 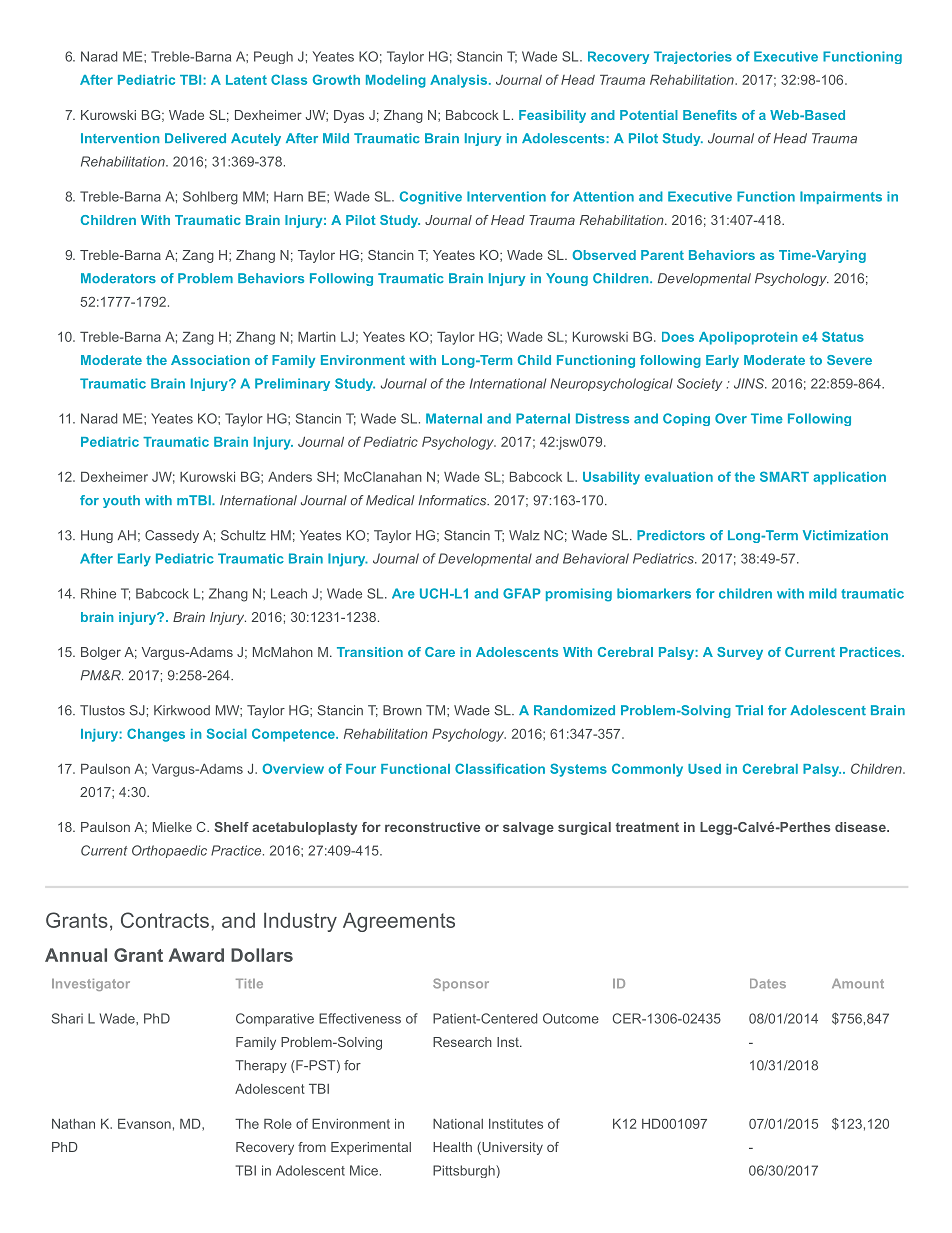 I want to click on Nathan, so click(x=73, y=1124).
